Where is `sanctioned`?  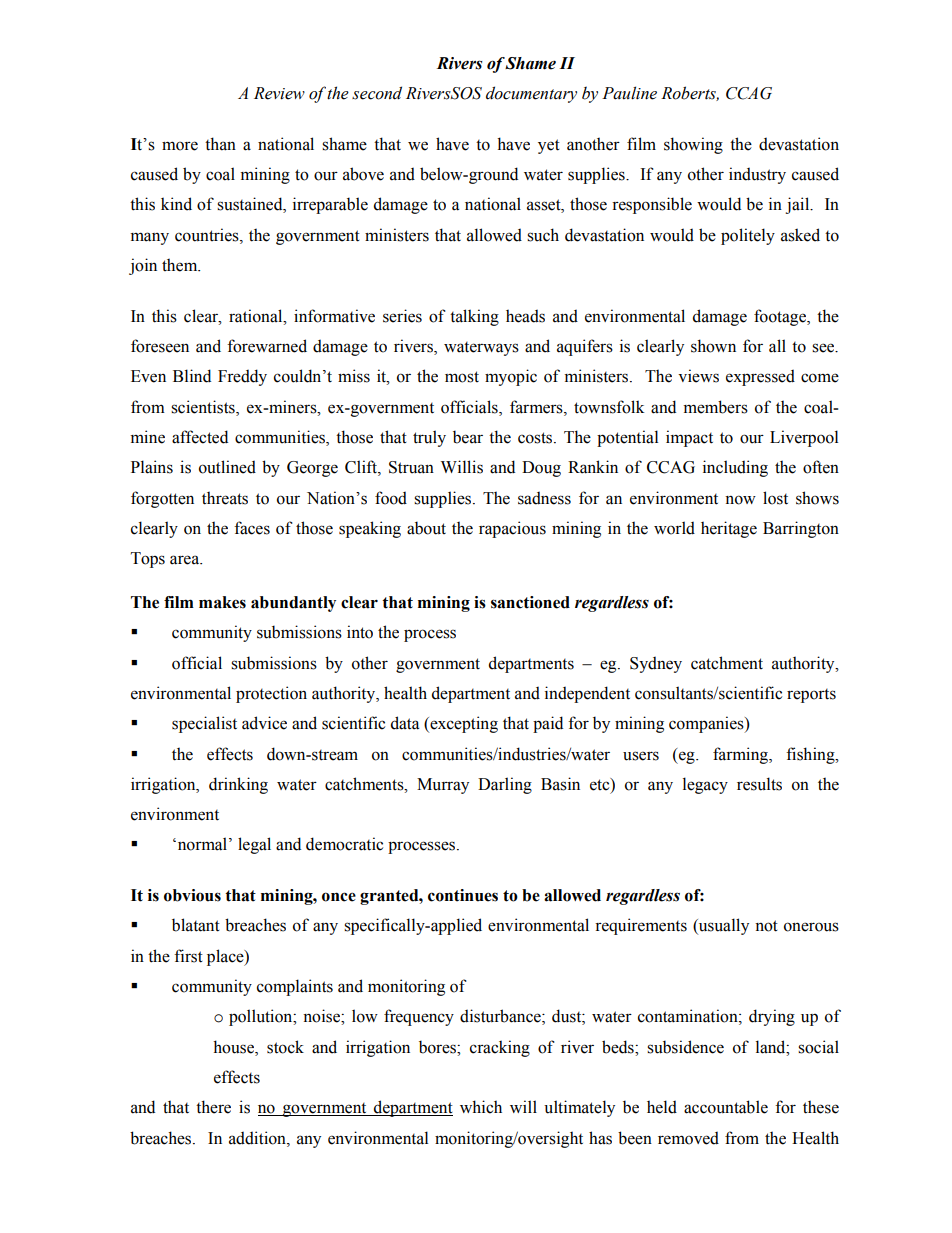
sanctioned is located at coordinates (530, 602).
